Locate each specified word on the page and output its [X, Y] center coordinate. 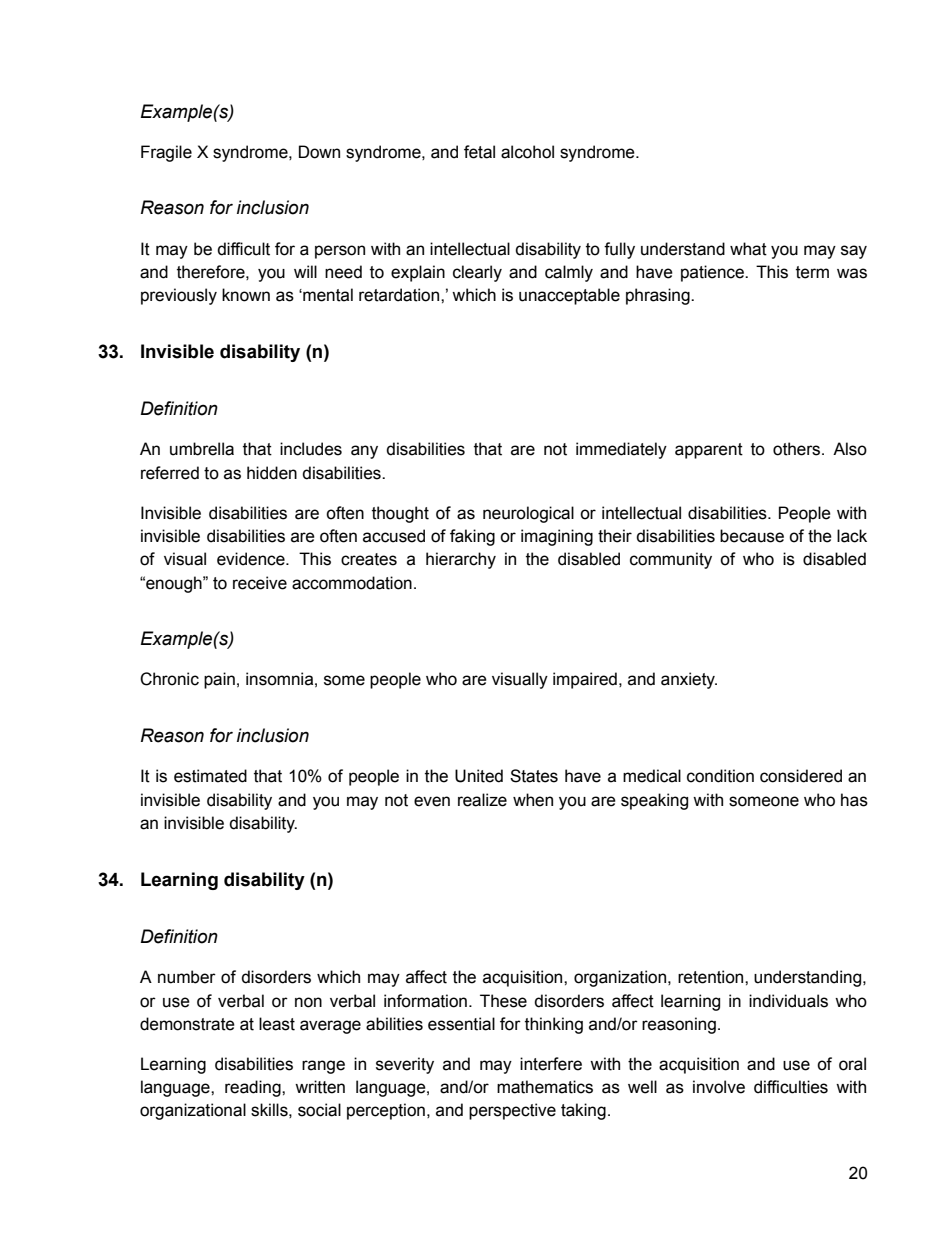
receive [260, 583]
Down [319, 152]
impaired [585, 680]
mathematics [545, 1087]
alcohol [527, 152]
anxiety [689, 680]
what [748, 249]
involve [719, 1087]
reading [254, 1088]
